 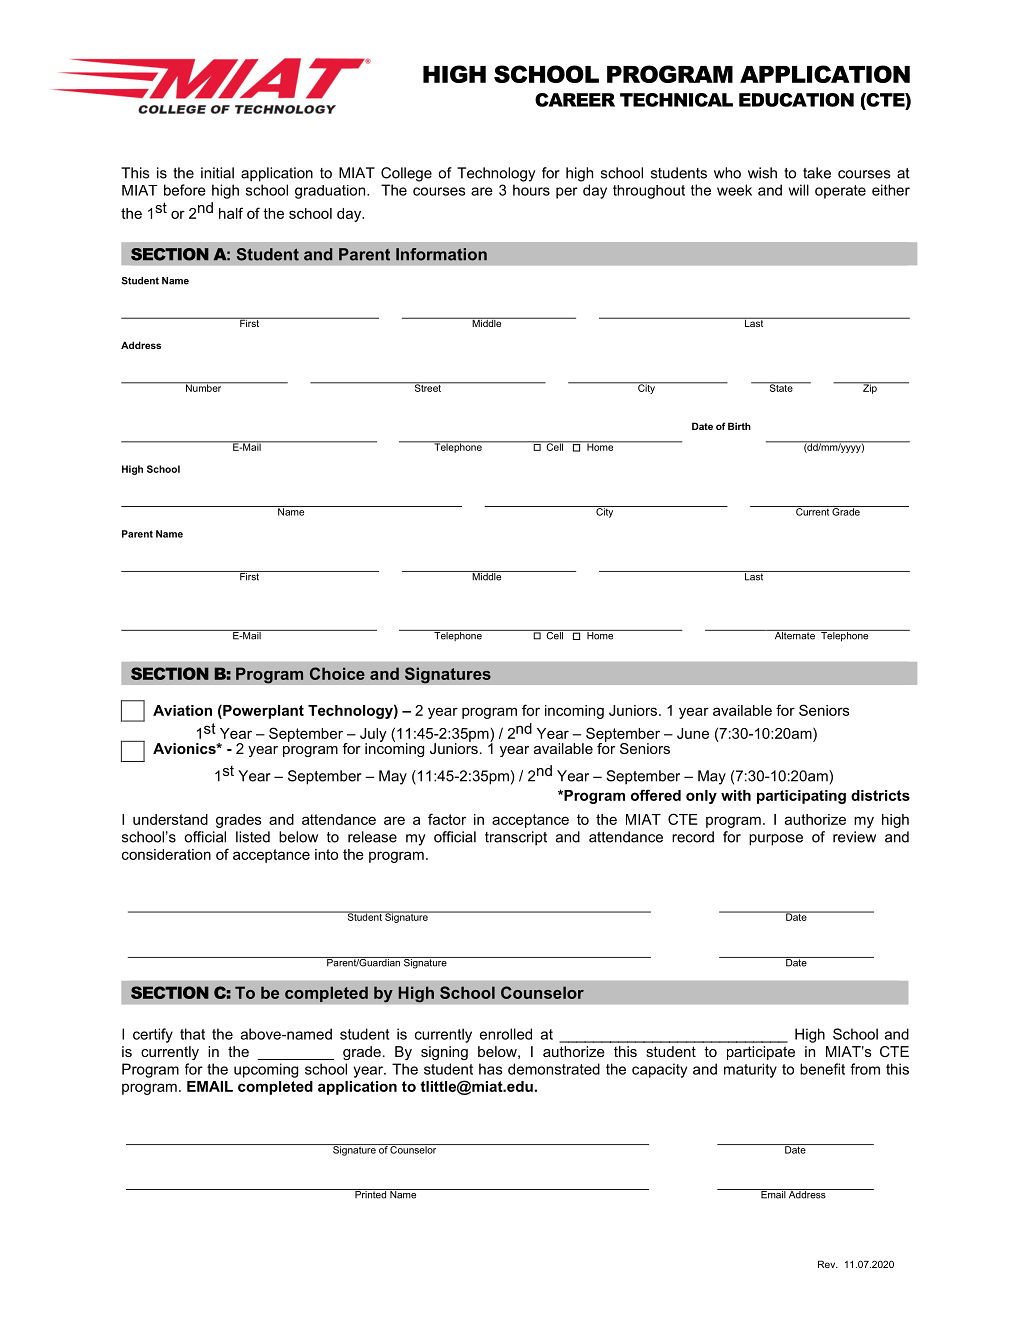 I want to click on CAREER, so click(x=575, y=100).
